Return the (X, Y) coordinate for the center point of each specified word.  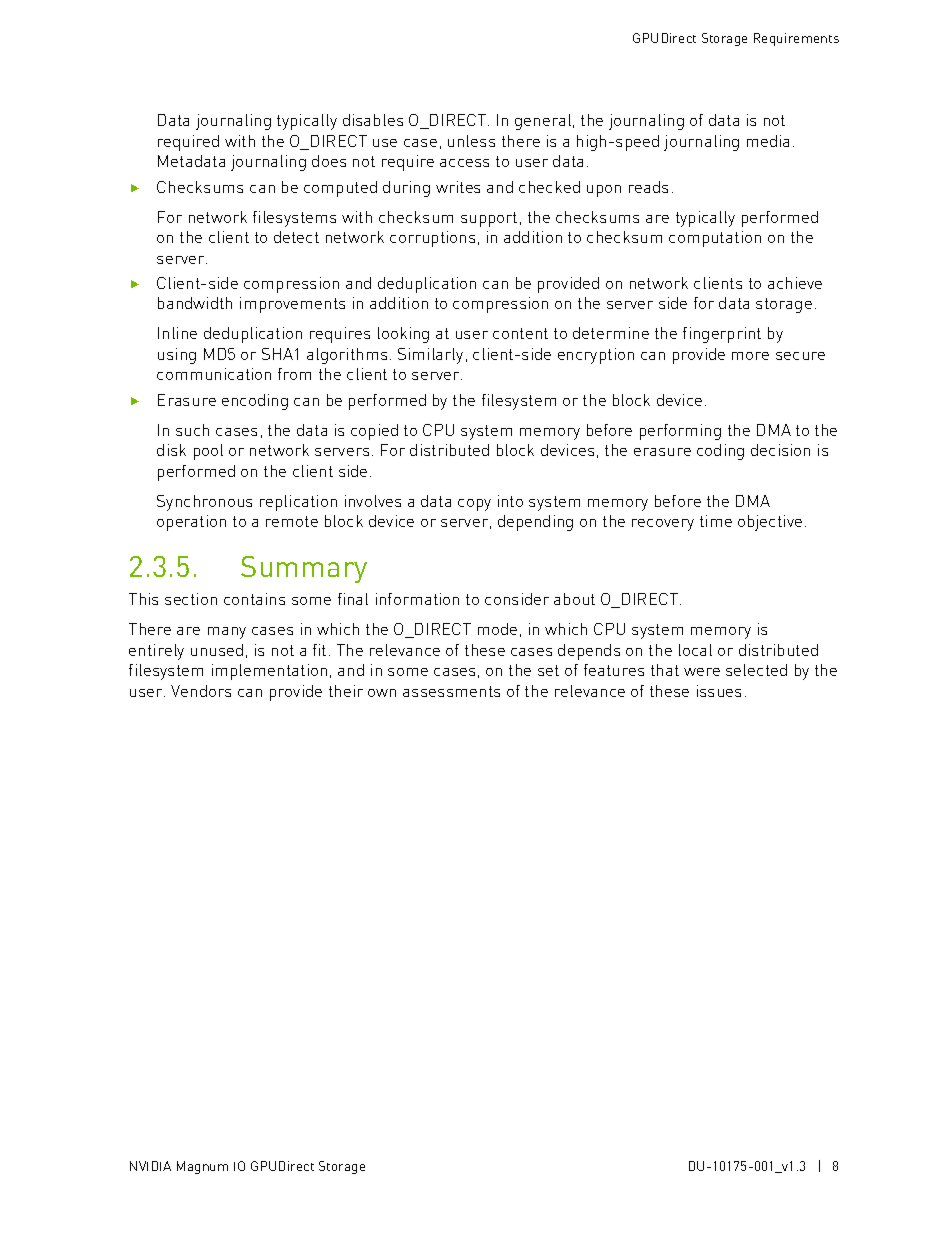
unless (471, 141)
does (329, 161)
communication (214, 374)
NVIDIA (150, 1166)
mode (497, 629)
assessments (451, 691)
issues (719, 691)
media (768, 141)
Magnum (202, 1167)
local (695, 650)
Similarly (430, 356)
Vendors (201, 691)
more (750, 356)
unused (217, 650)
